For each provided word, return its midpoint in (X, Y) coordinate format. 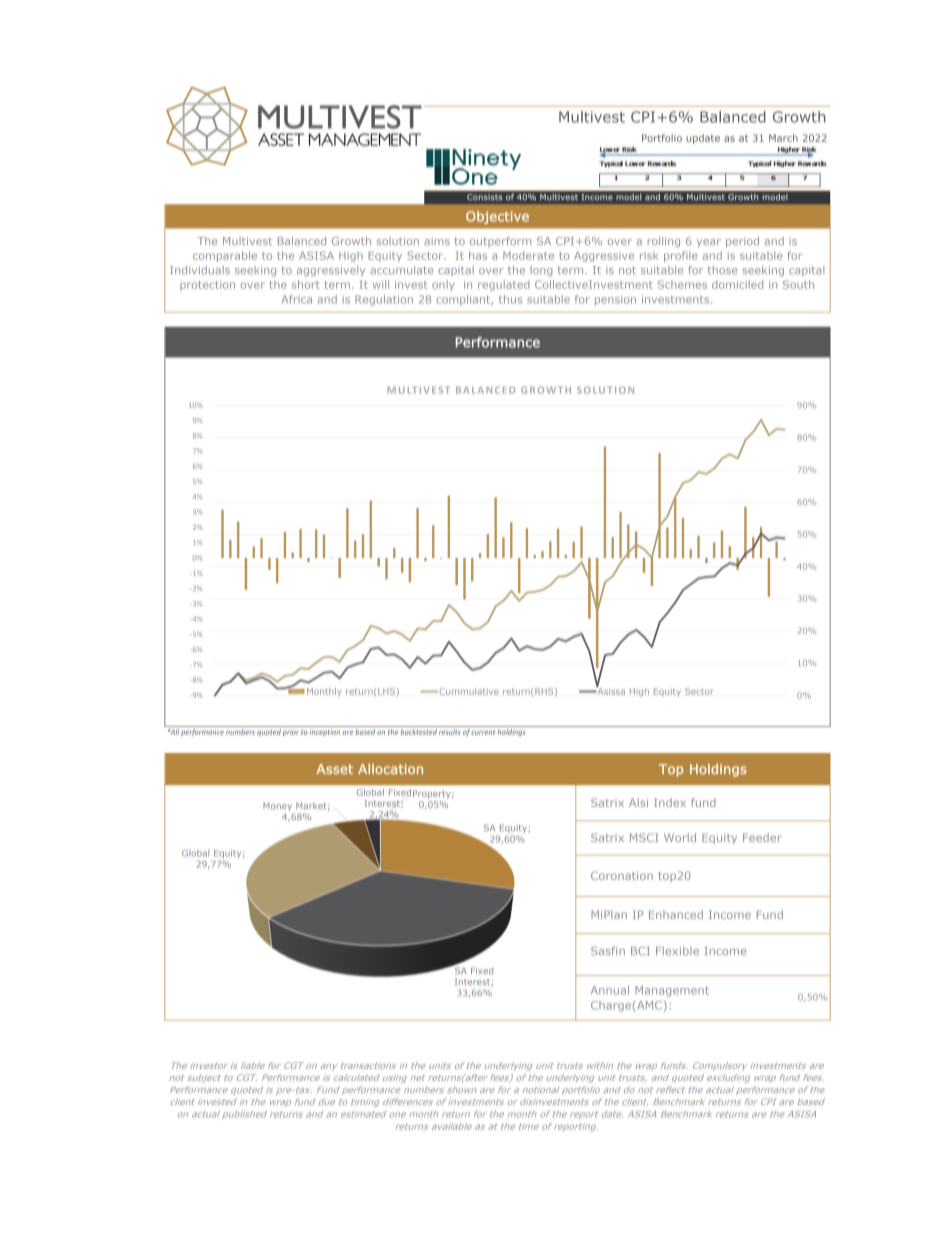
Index (670, 802)
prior (291, 732)
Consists (484, 197)
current (483, 732)
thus (510, 299)
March (783, 138)
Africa (297, 299)
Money (277, 807)
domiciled (737, 284)
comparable (225, 256)
